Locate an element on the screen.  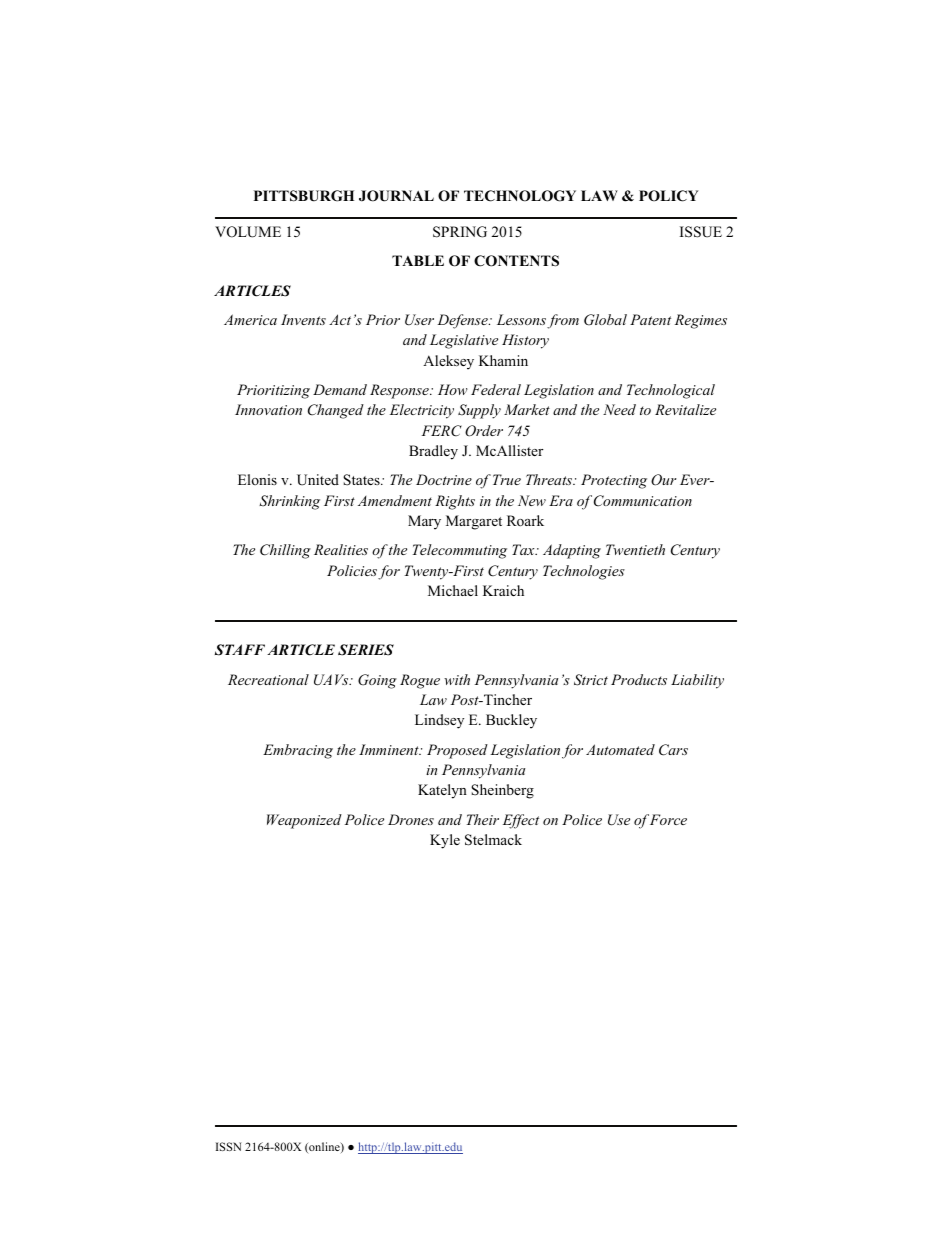
POLICY is located at coordinates (668, 196).
